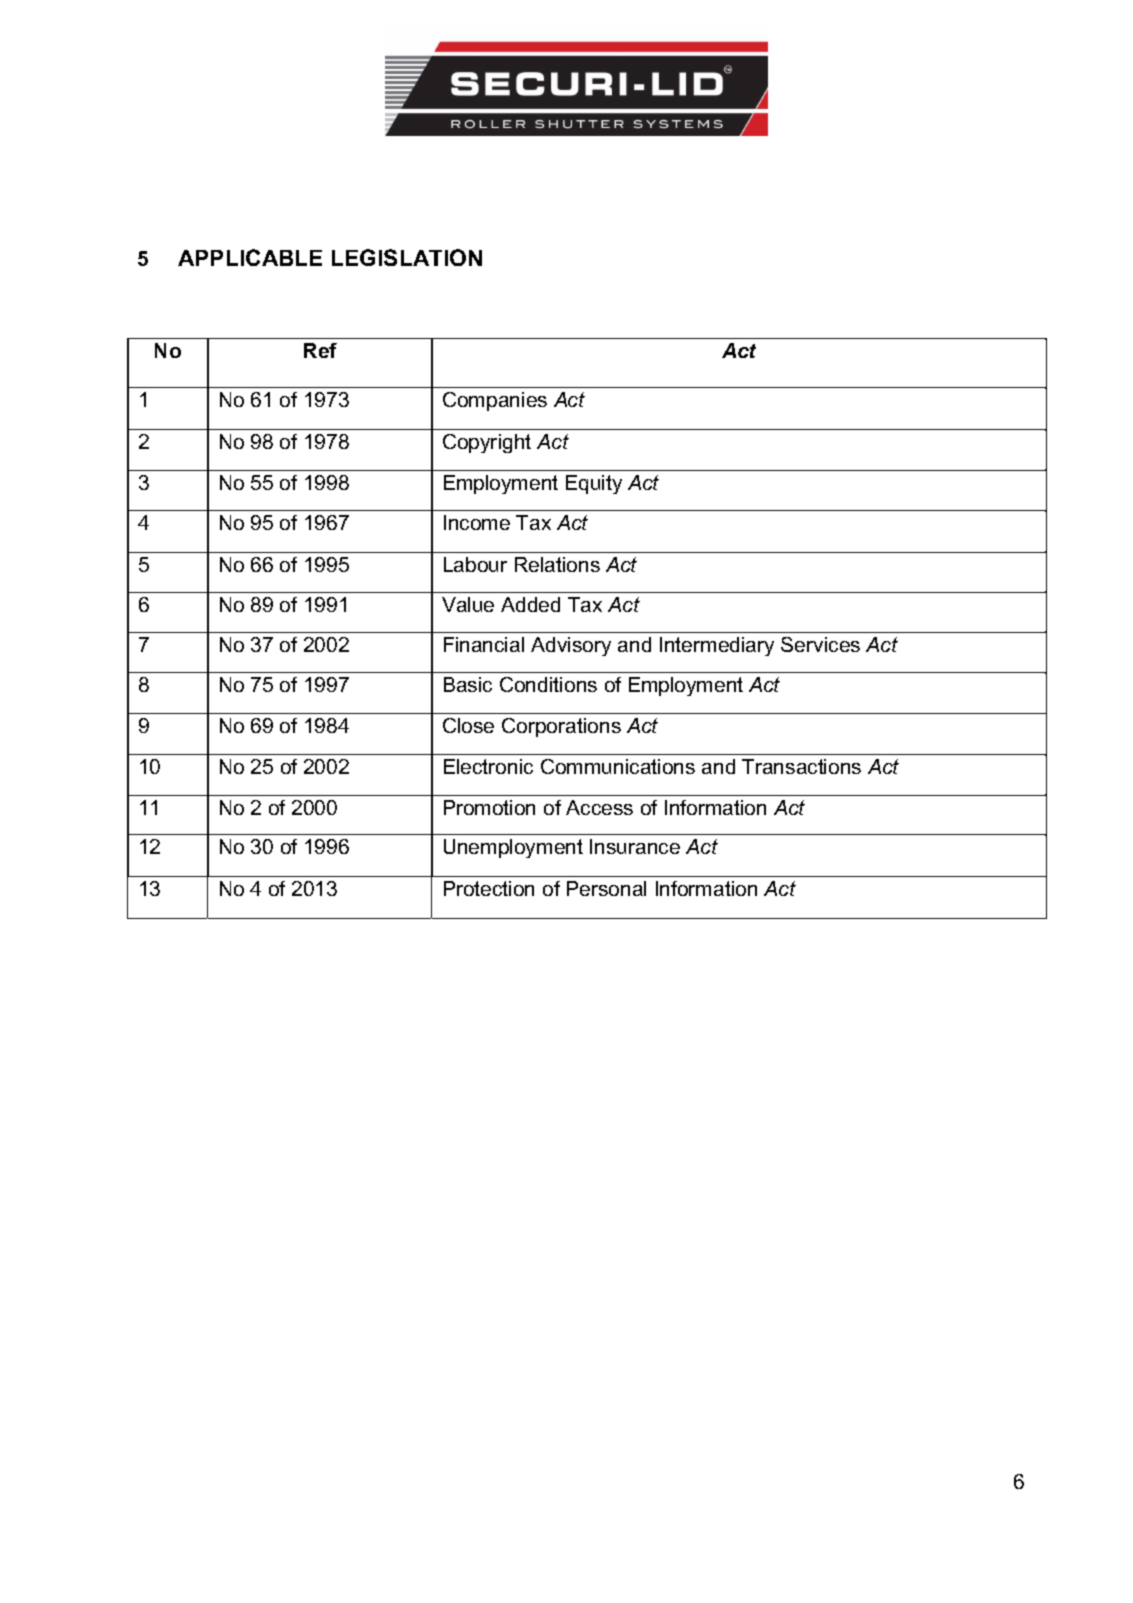 This image has width=1133, height=1603. I want to click on Companies, so click(495, 401).
